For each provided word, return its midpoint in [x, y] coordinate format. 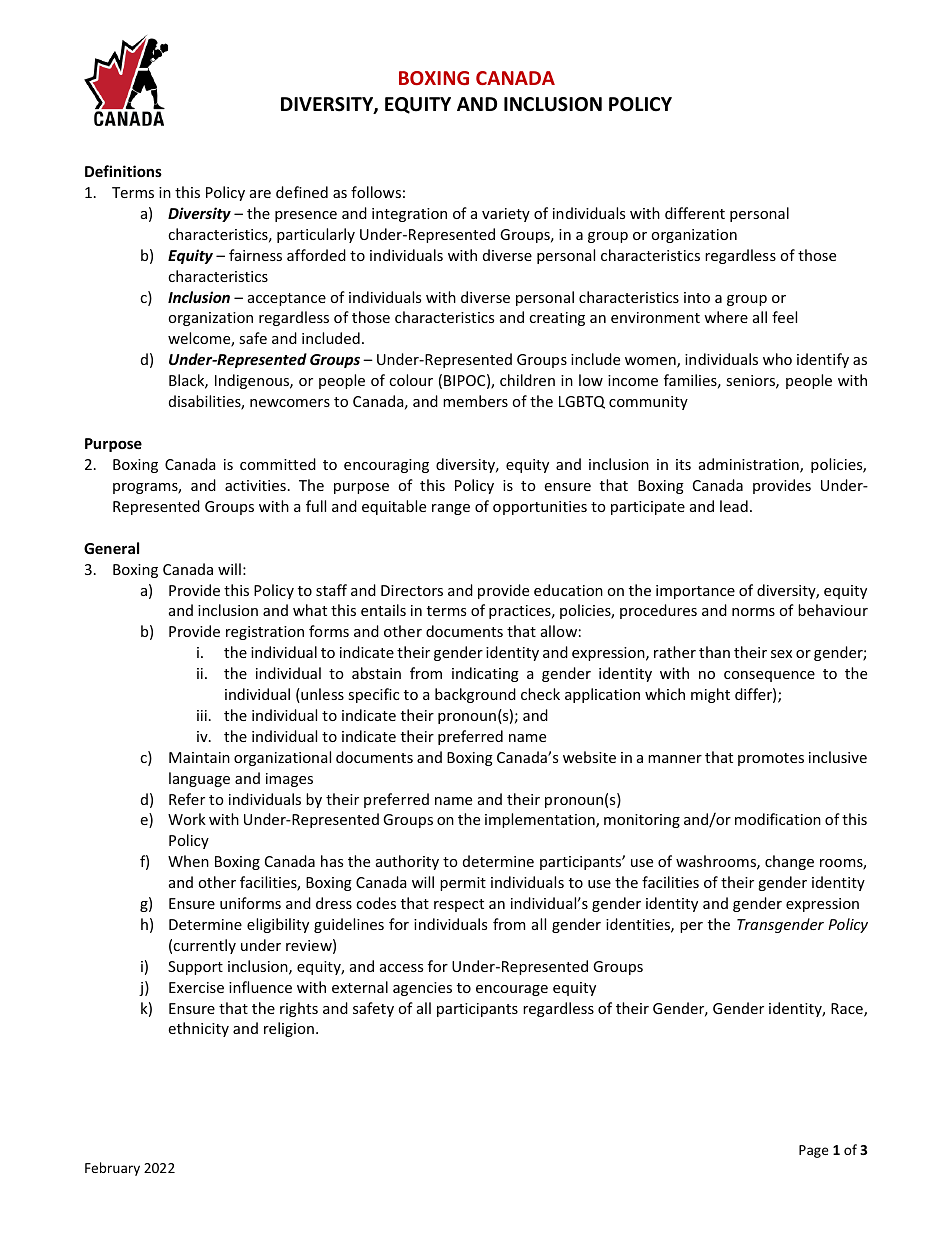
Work [187, 819]
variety [506, 215]
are [260, 194]
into [697, 297]
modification [778, 819]
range [451, 509]
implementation [541, 820]
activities [255, 485]
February [112, 1169]
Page [814, 1151]
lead [734, 506]
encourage [512, 990]
